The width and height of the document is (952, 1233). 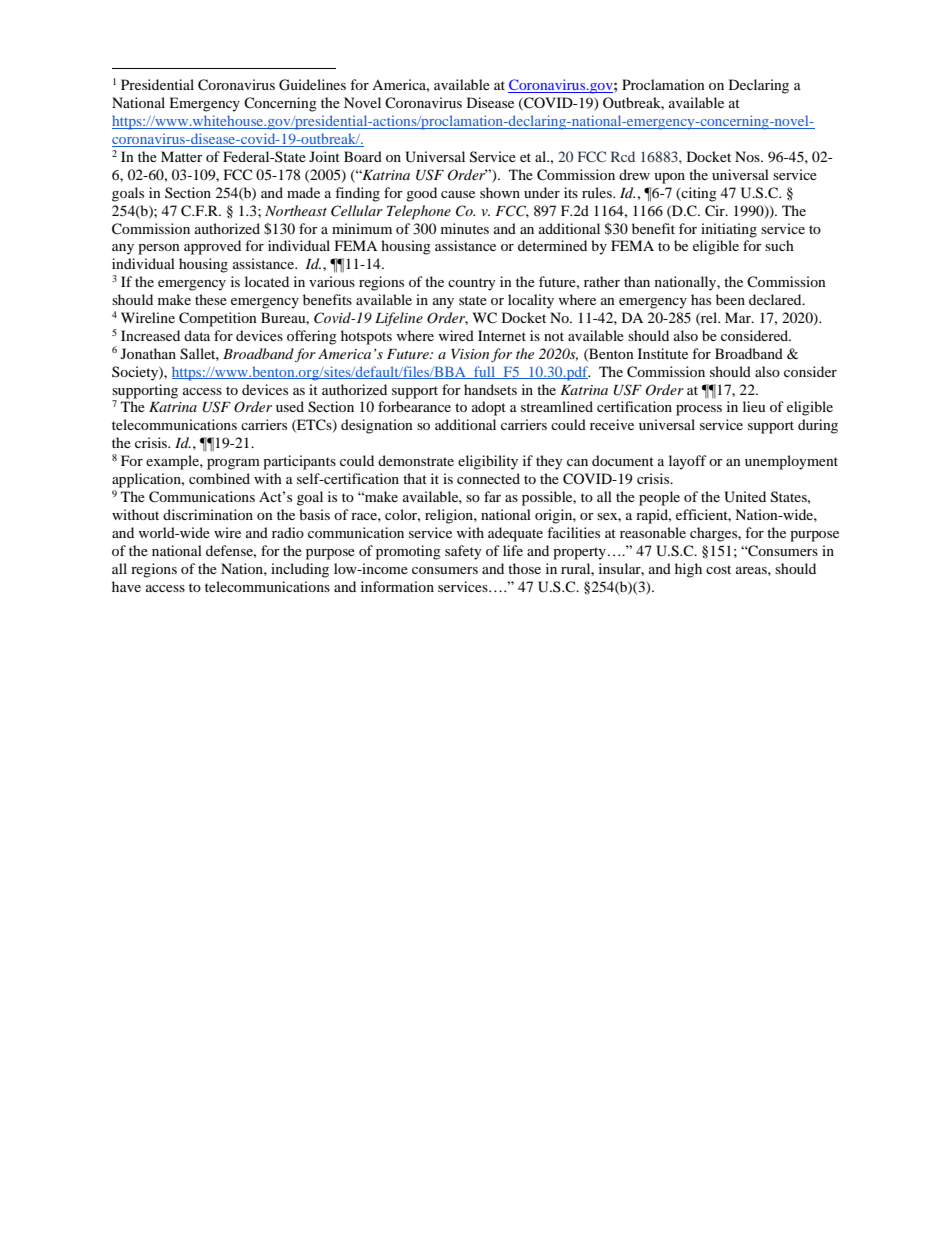 I want to click on Guidelines, so click(x=312, y=85).
